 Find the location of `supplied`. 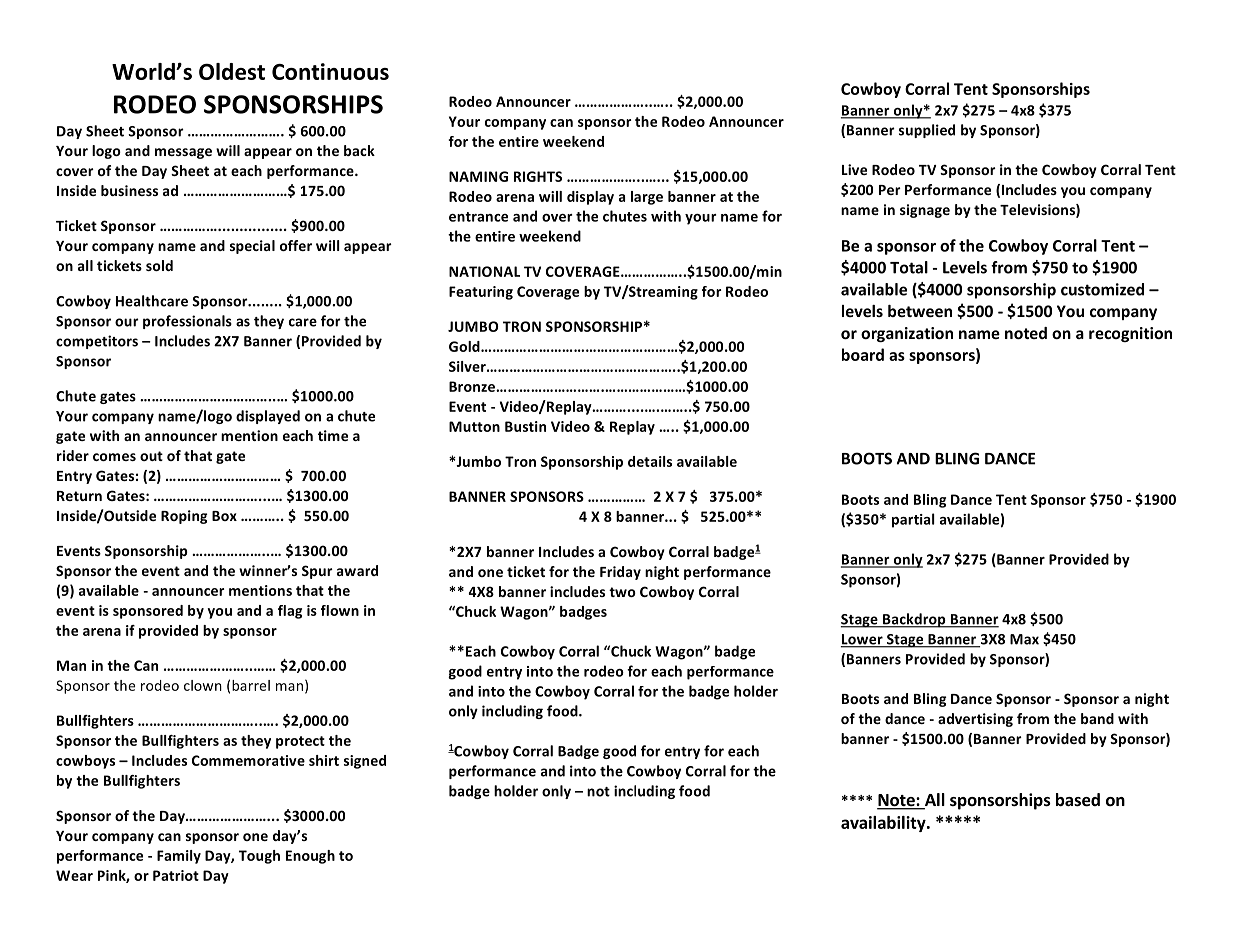

supplied is located at coordinates (927, 131).
